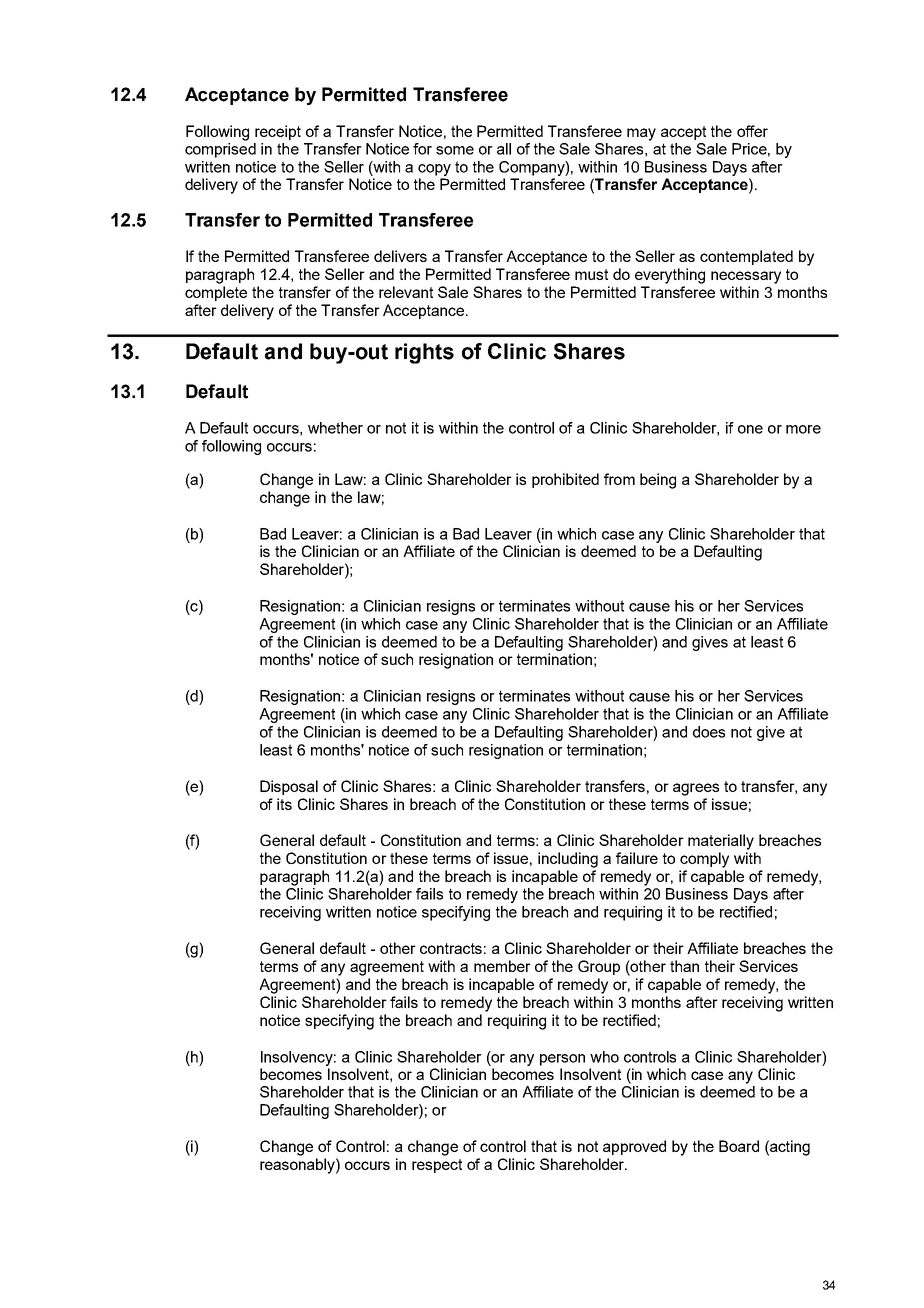 This screenshot has width=924, height=1308. What do you see at coordinates (289, 787) in the screenshot?
I see `Disposal` at bounding box center [289, 787].
